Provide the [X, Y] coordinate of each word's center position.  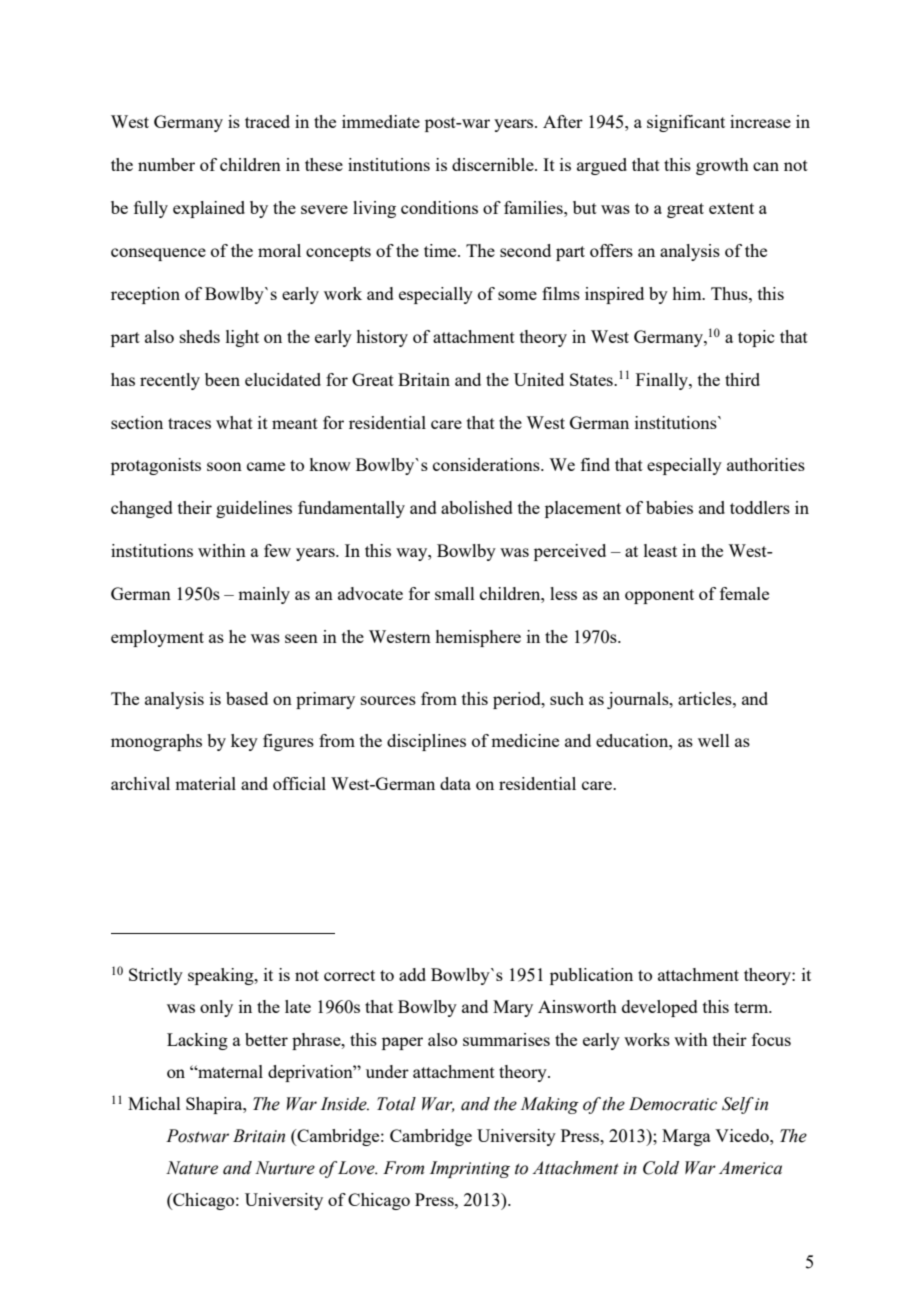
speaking [222, 976]
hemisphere [478, 638]
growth [722, 166]
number [166, 164]
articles [706, 698]
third [742, 379]
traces [189, 423]
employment [157, 638]
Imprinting [470, 1169]
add [412, 974]
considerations [487, 464]
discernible [494, 164]
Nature [192, 1168]
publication [591, 976]
